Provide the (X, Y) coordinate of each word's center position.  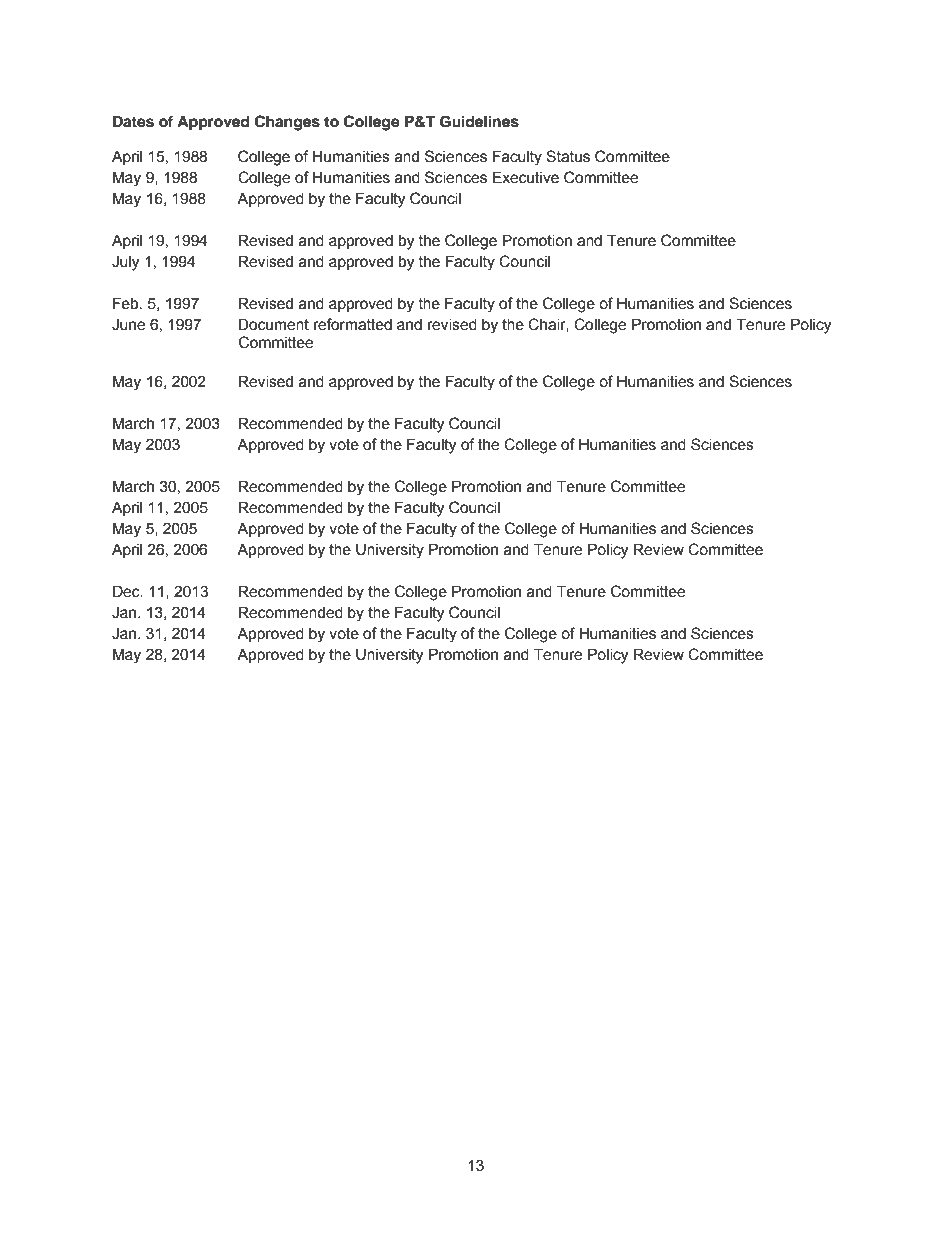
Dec (127, 591)
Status (568, 156)
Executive (526, 177)
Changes (287, 123)
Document (273, 324)
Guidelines (479, 121)
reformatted (353, 324)
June (128, 324)
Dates (133, 121)
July (125, 263)
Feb (127, 303)
